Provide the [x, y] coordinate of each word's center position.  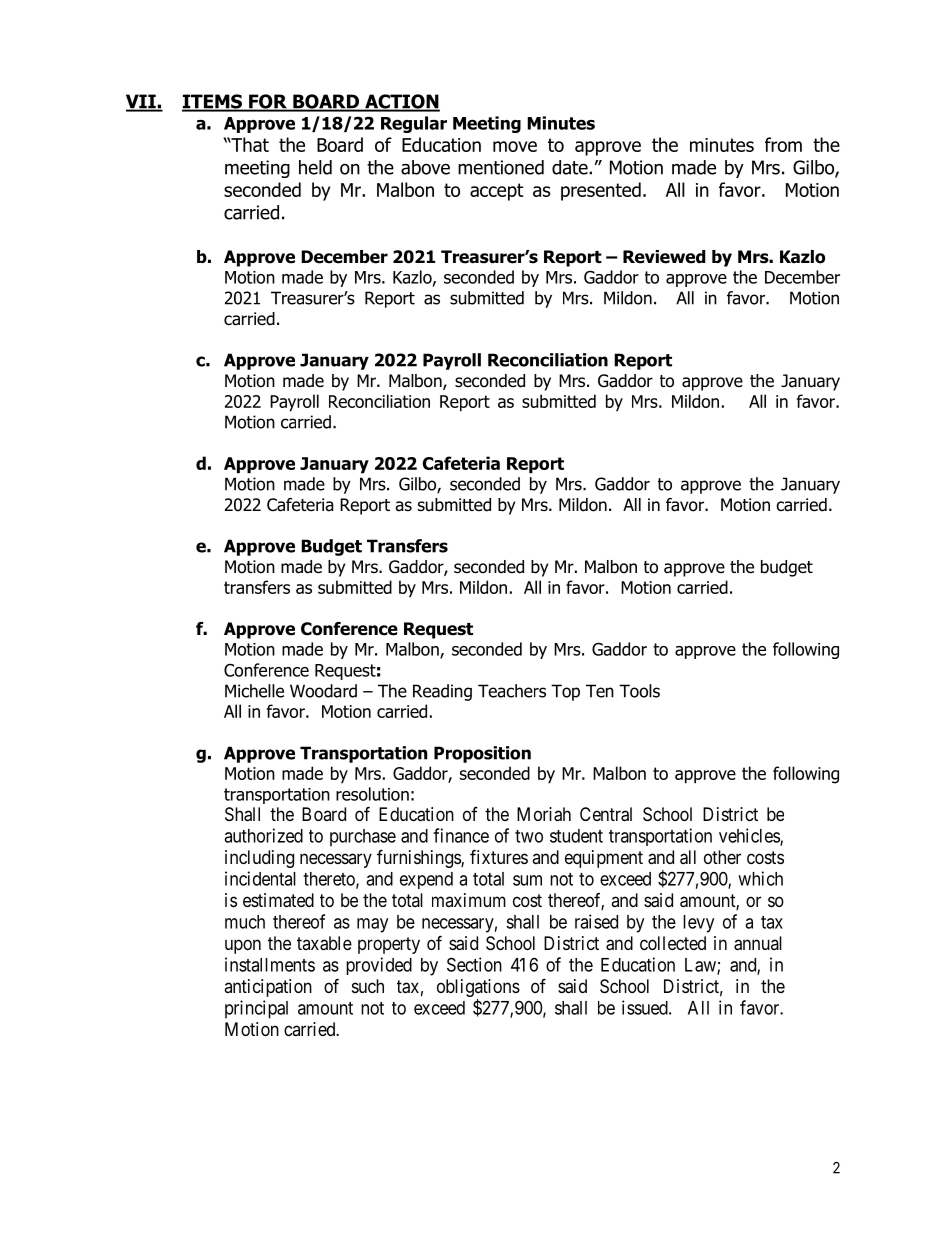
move [515, 146]
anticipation [268, 988]
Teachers [512, 691]
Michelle [254, 691]
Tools [639, 691]
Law [701, 966]
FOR [268, 102]
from [783, 144]
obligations [478, 988]
